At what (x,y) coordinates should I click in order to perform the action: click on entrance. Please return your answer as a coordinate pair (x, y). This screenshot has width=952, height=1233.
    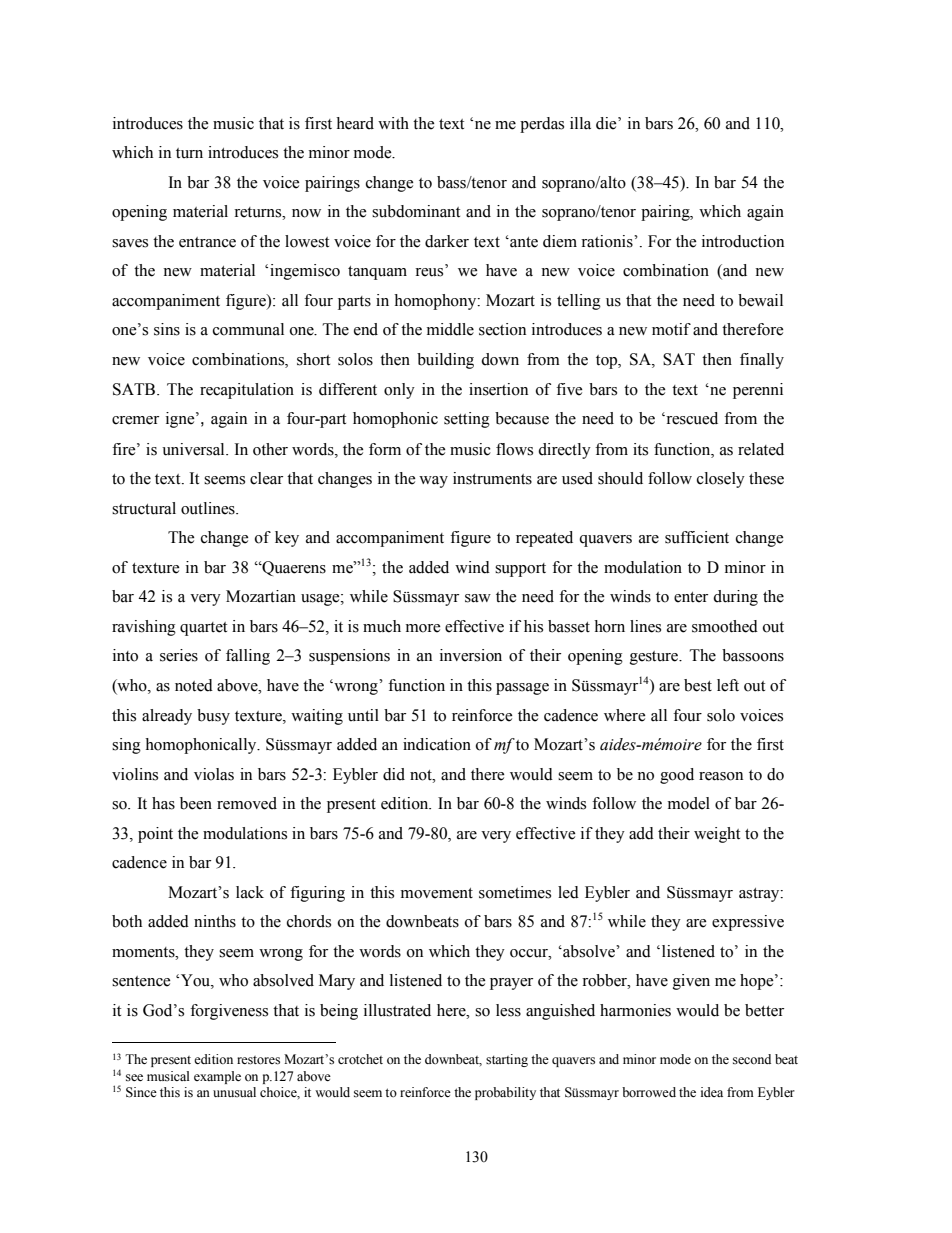
    Looking at the image, I should click on (207, 242).
